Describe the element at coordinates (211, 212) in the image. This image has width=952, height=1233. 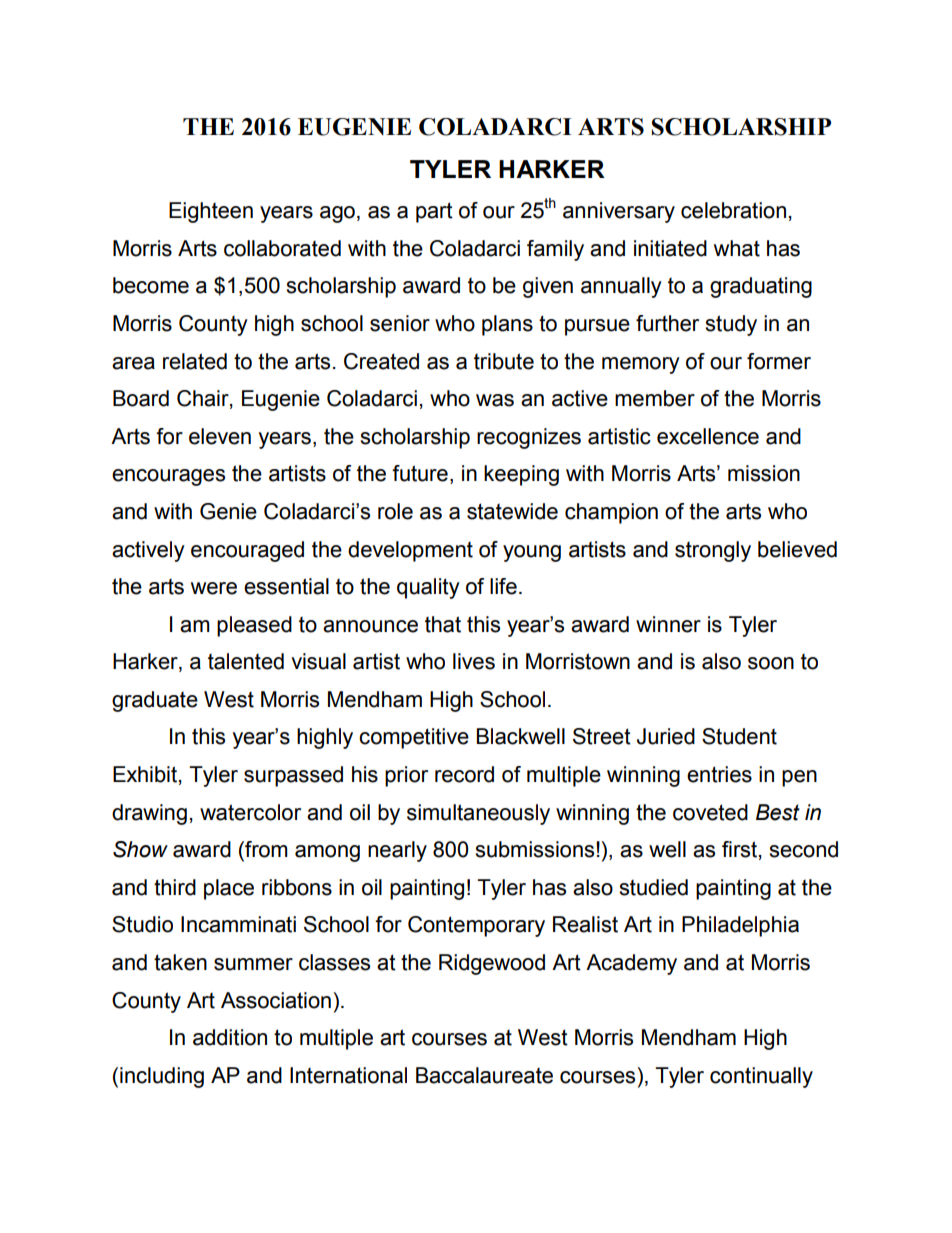
I see `Eighteen` at that location.
